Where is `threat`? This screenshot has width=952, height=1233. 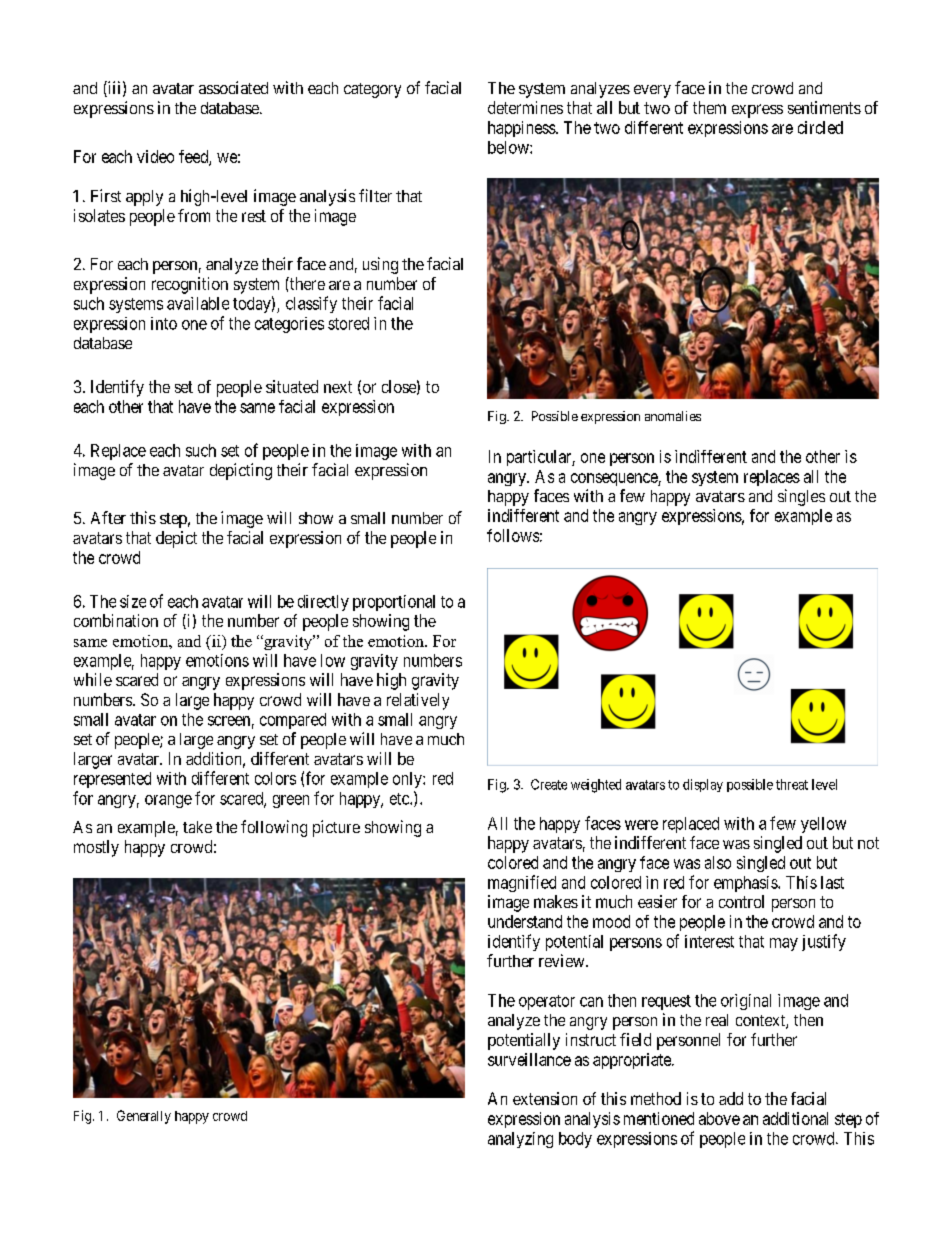
threat is located at coordinates (792, 784).
